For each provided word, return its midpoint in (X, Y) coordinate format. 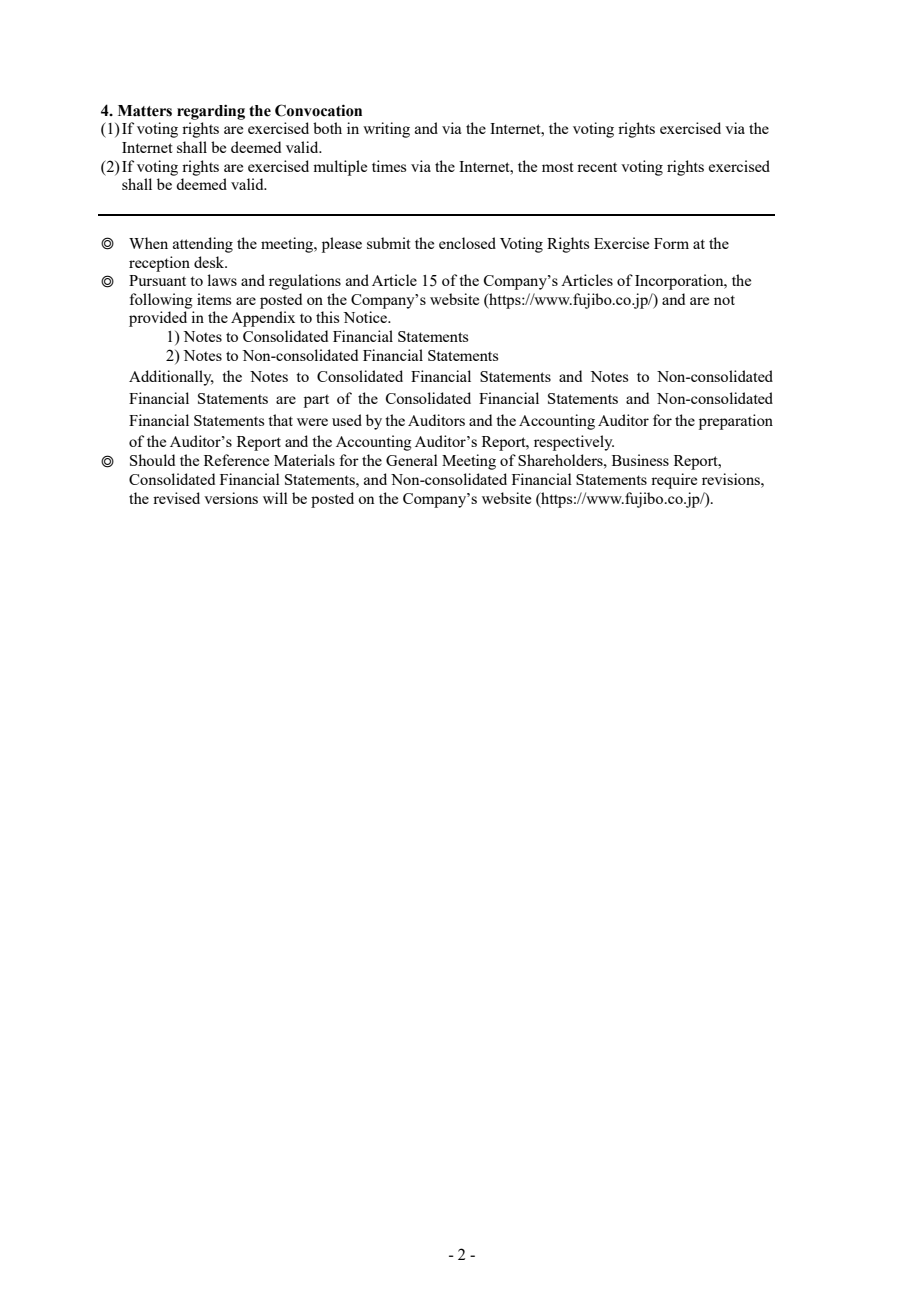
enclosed (467, 243)
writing (386, 130)
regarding (211, 112)
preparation (736, 422)
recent (597, 167)
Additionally (171, 378)
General (412, 460)
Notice (366, 317)
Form (671, 243)
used (347, 420)
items (214, 299)
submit (389, 243)
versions (231, 498)
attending (203, 245)
